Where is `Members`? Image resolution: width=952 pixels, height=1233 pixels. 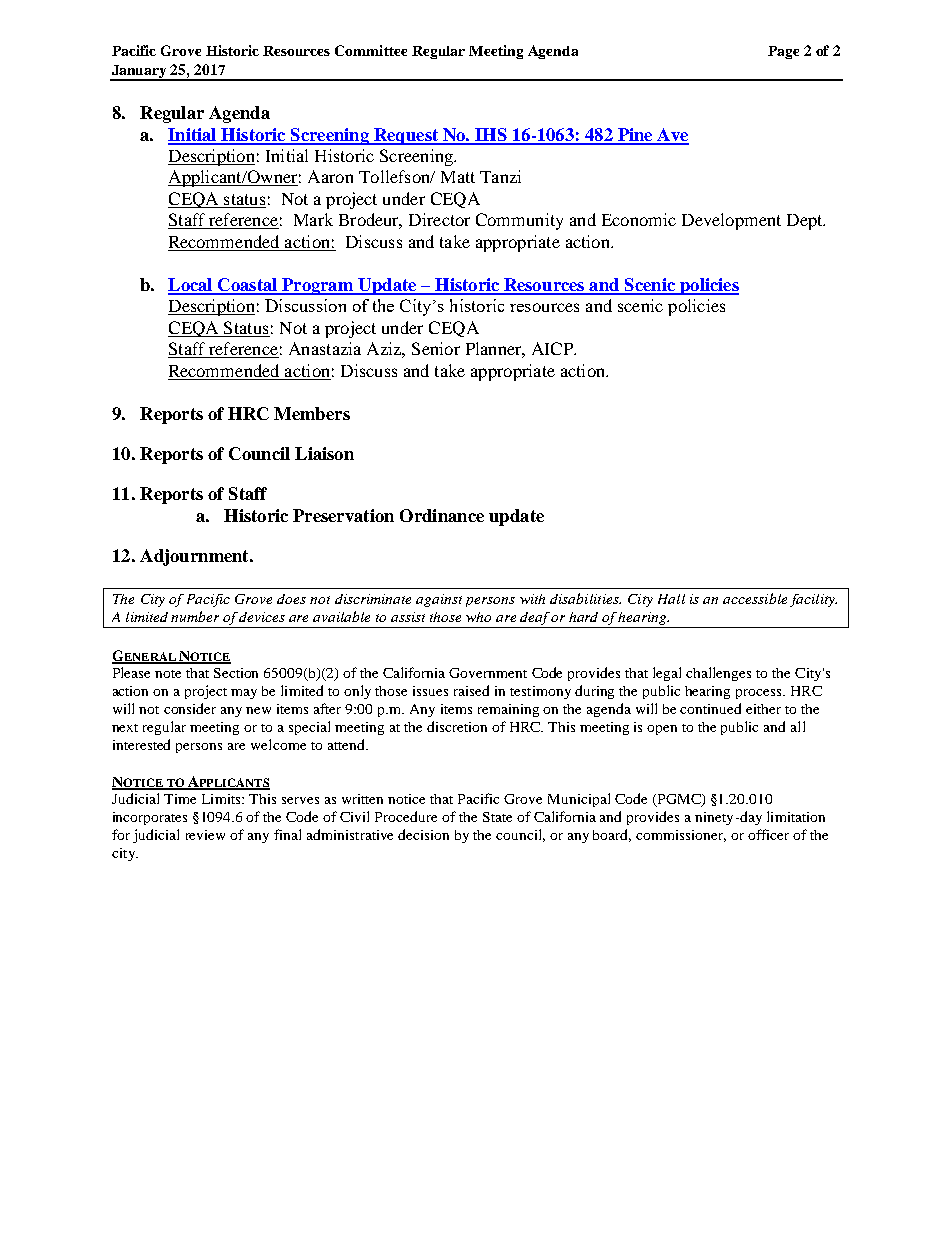 Members is located at coordinates (312, 413).
